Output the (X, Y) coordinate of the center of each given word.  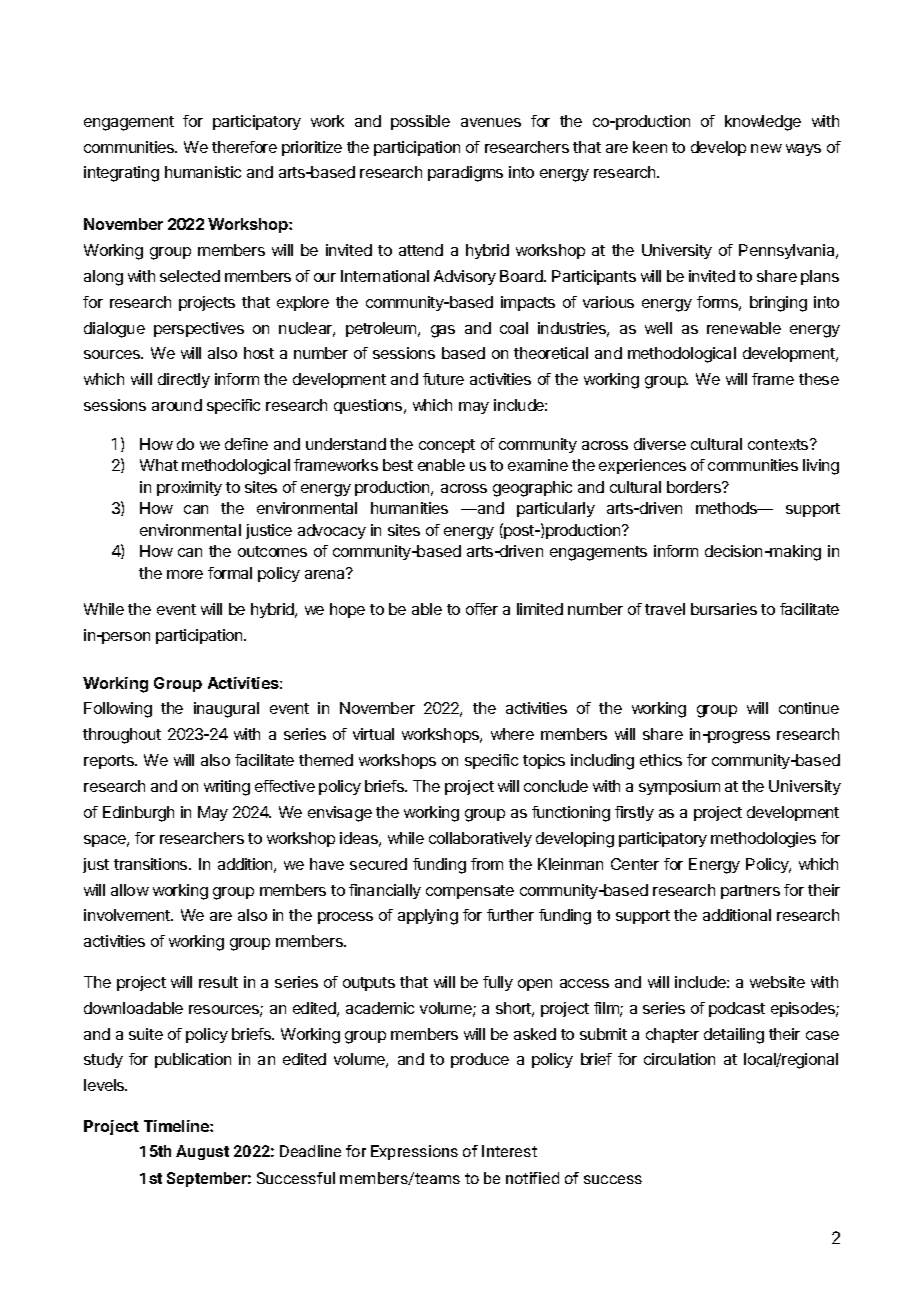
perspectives (199, 329)
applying (428, 917)
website (777, 982)
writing (227, 788)
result (218, 982)
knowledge (763, 123)
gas (443, 331)
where (512, 734)
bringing (778, 304)
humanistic (203, 172)
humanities (409, 508)
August (202, 1152)
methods (727, 508)
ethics (661, 760)
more (185, 574)
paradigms (465, 174)
